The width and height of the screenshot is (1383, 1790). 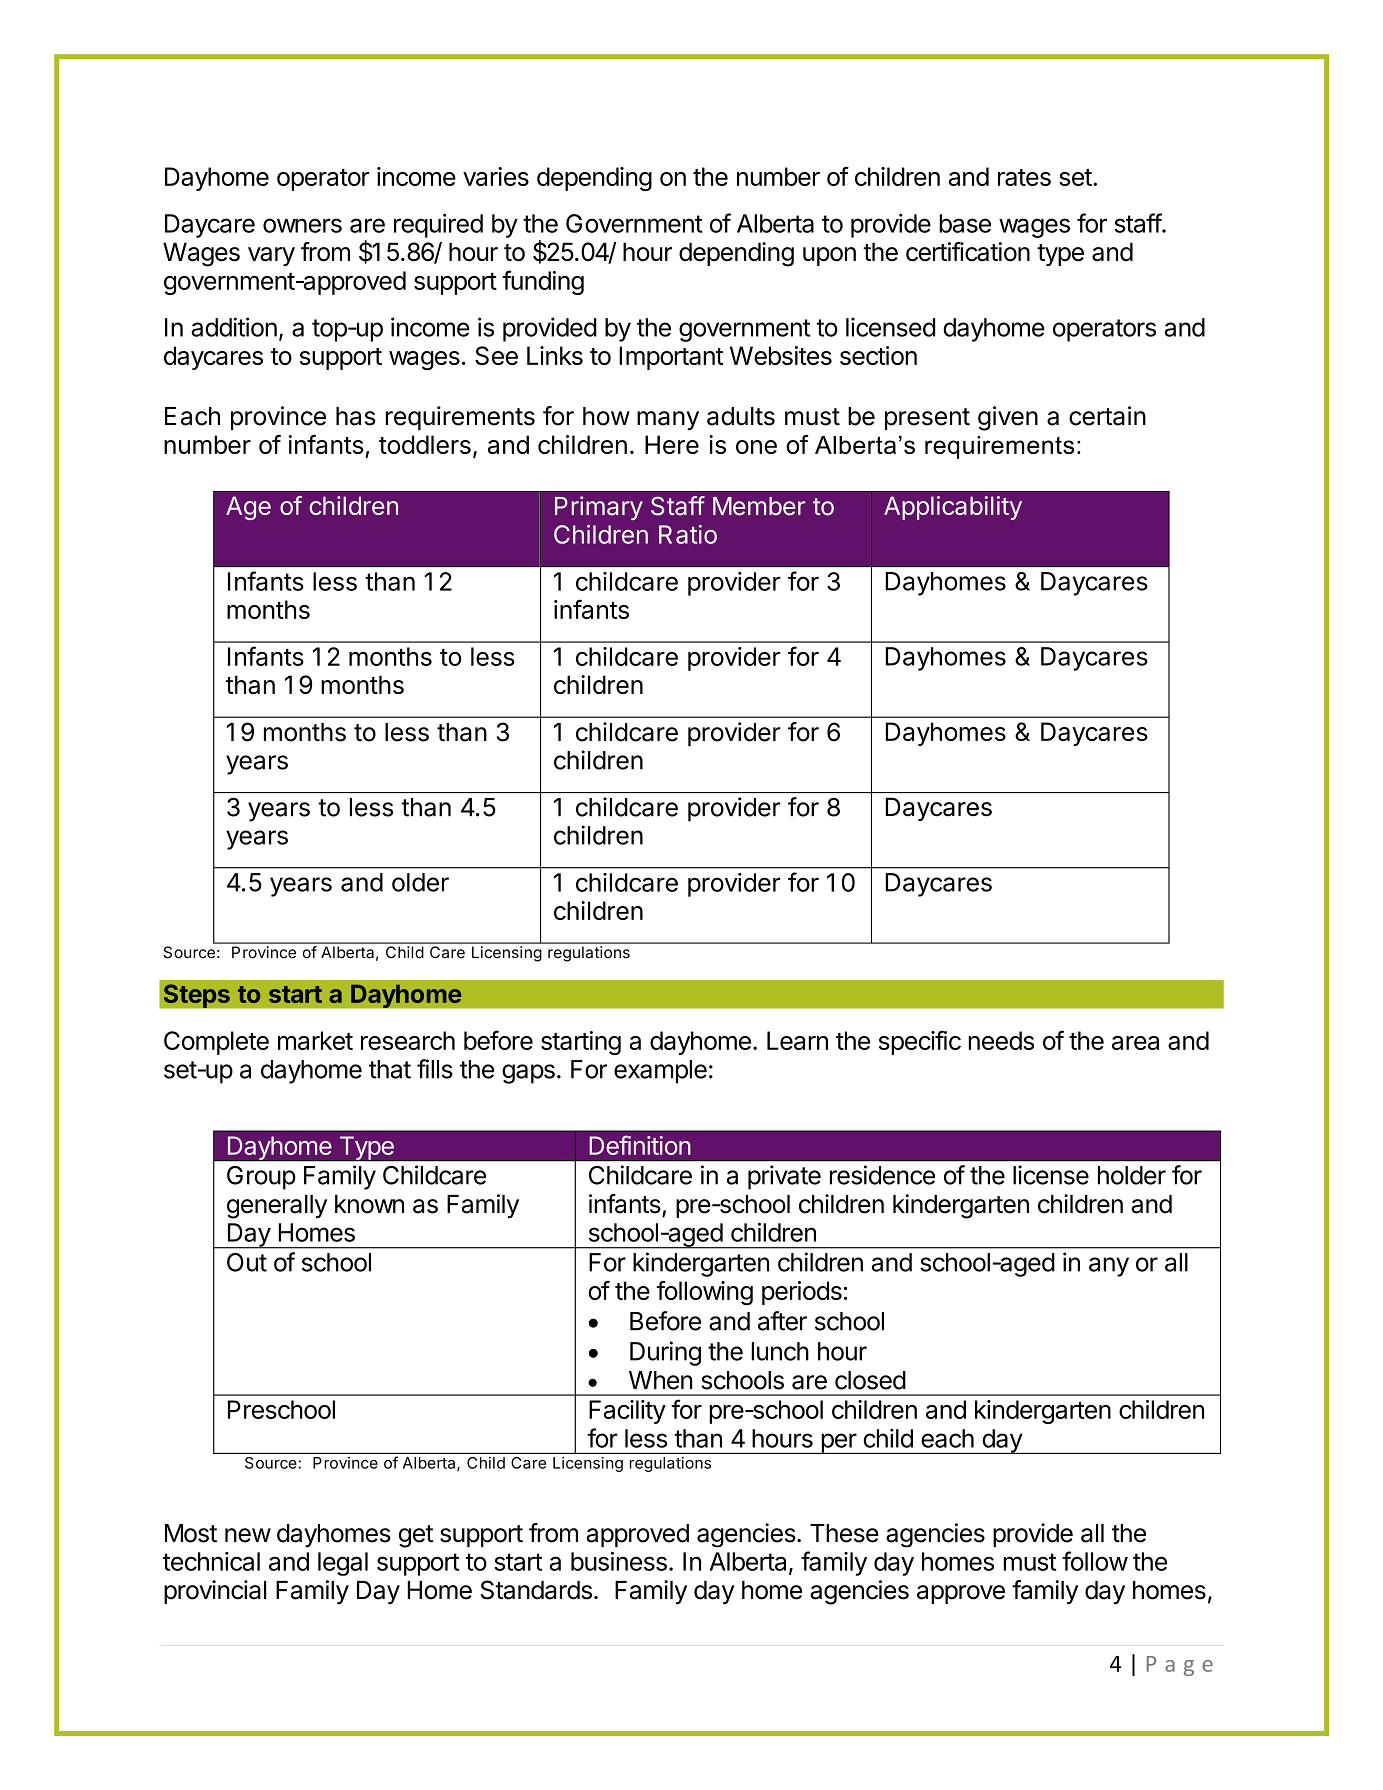 I want to click on Definition, so click(x=640, y=1145).
